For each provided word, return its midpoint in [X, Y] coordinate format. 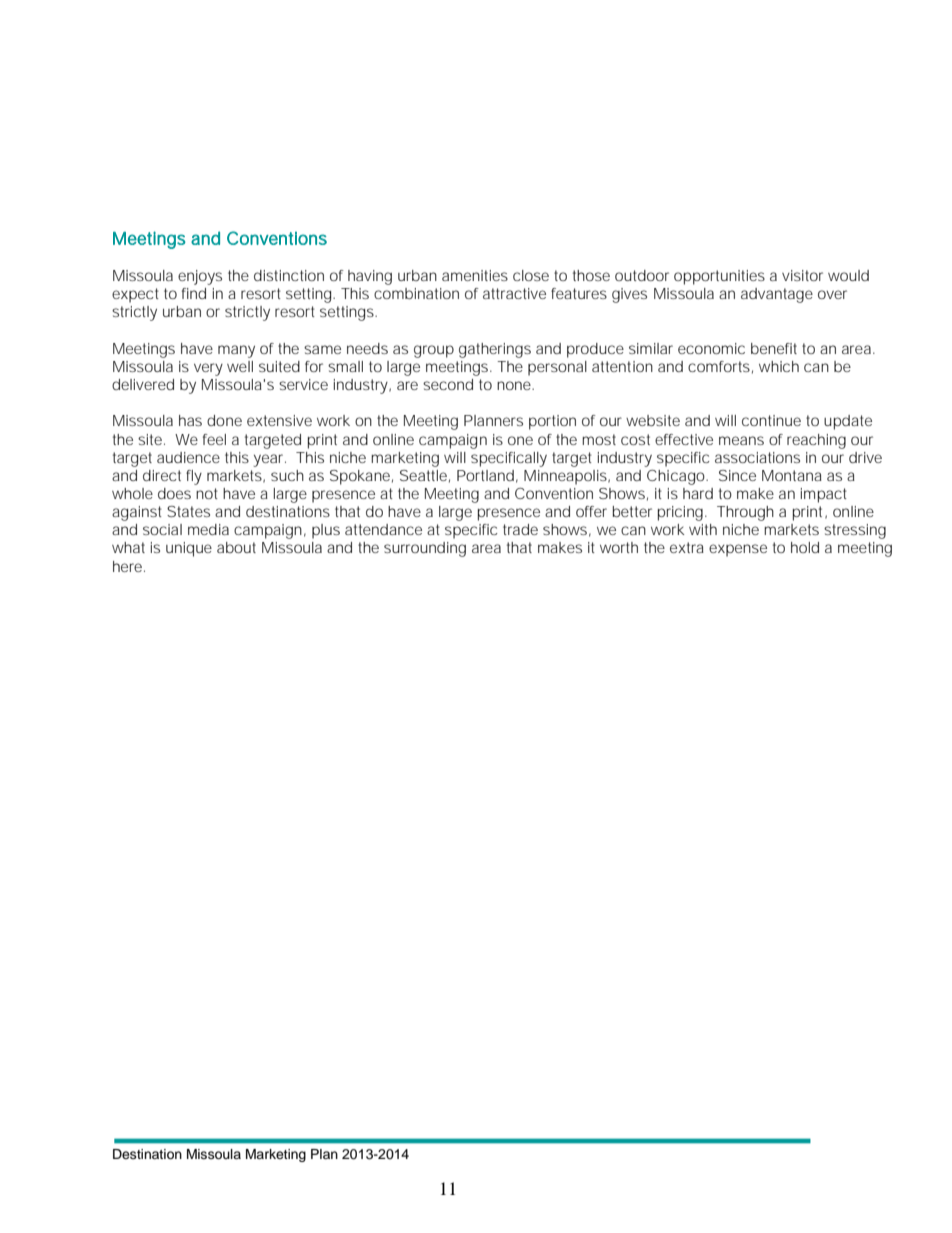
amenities [475, 275]
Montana [792, 475]
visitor [802, 275]
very [208, 369]
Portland [485, 475]
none [515, 385]
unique [189, 549]
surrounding [425, 549]
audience [188, 457]
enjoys [200, 277]
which [779, 366]
